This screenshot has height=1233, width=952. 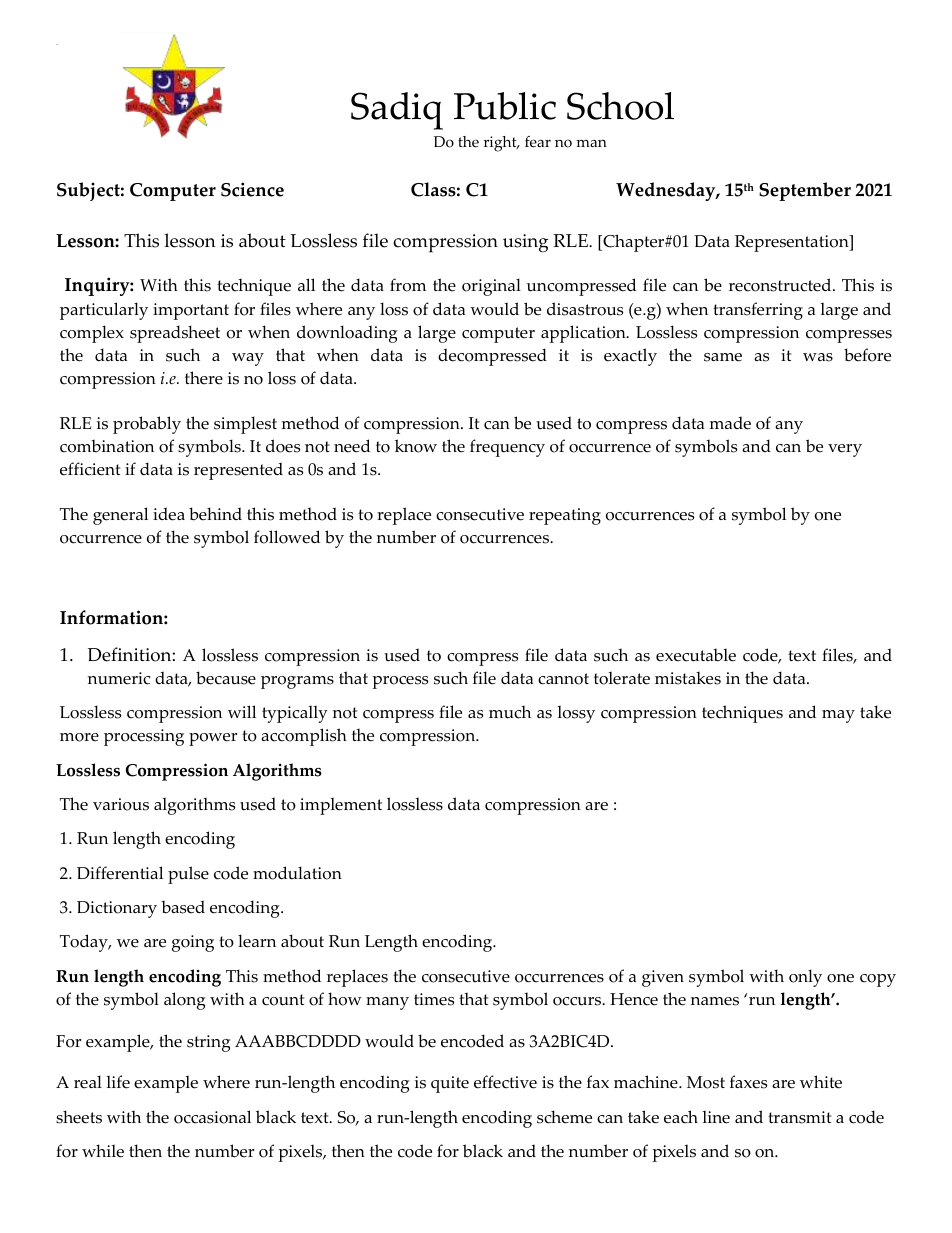 I want to click on quite, so click(x=450, y=1084).
